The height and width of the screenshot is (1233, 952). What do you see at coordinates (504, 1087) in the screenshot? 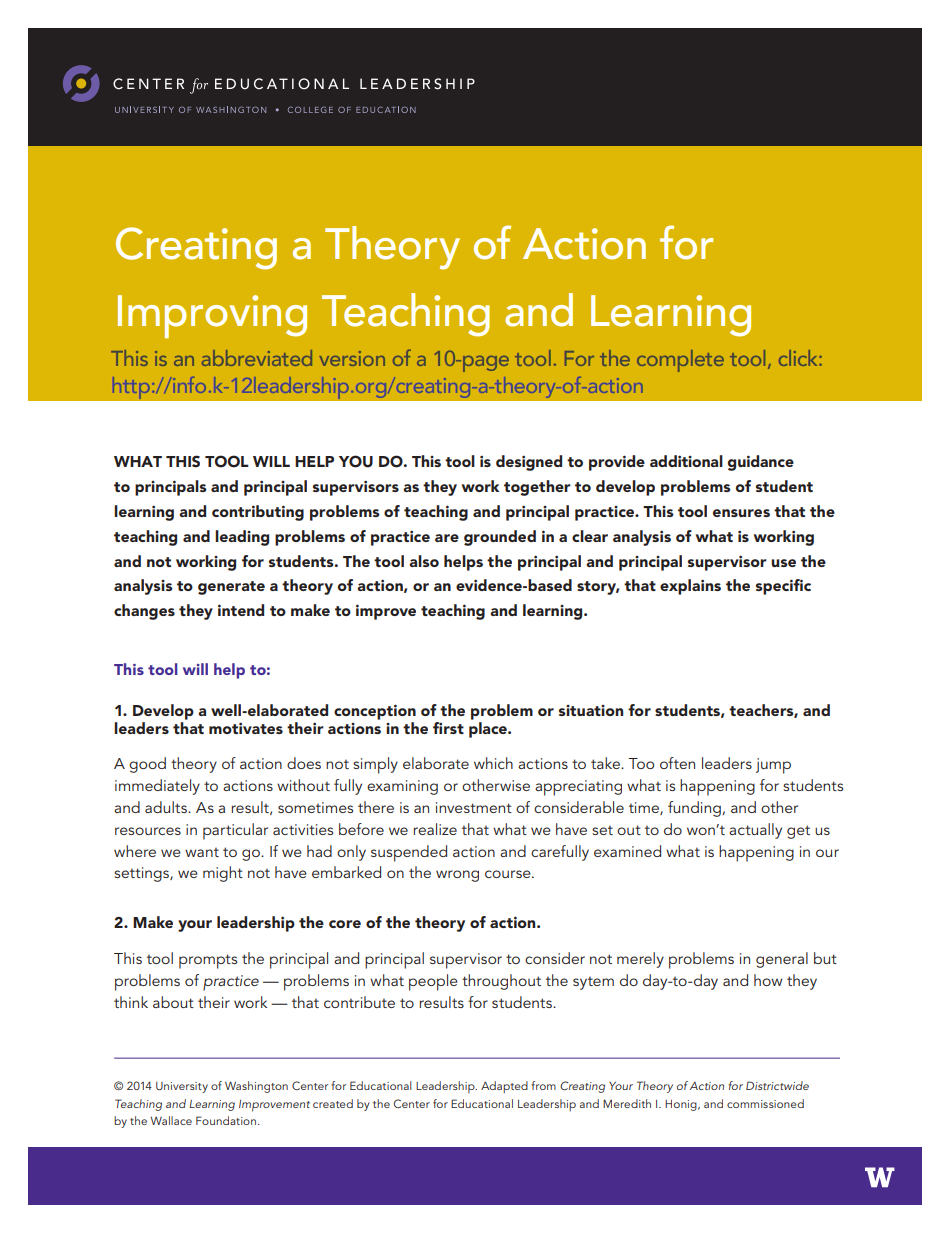
I see `Adapted` at bounding box center [504, 1087].
